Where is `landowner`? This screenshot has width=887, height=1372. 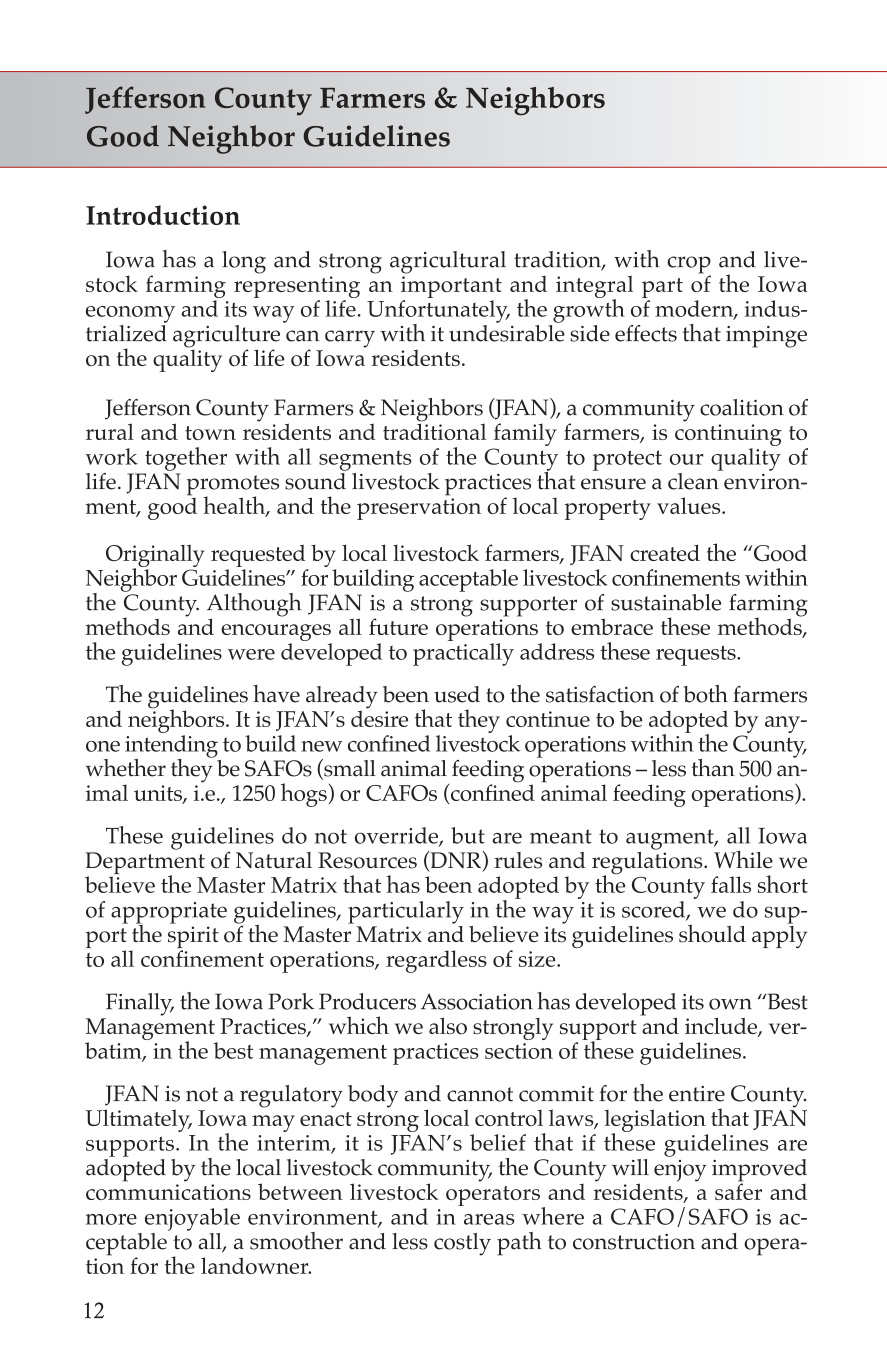 landowner is located at coordinates (256, 1265).
